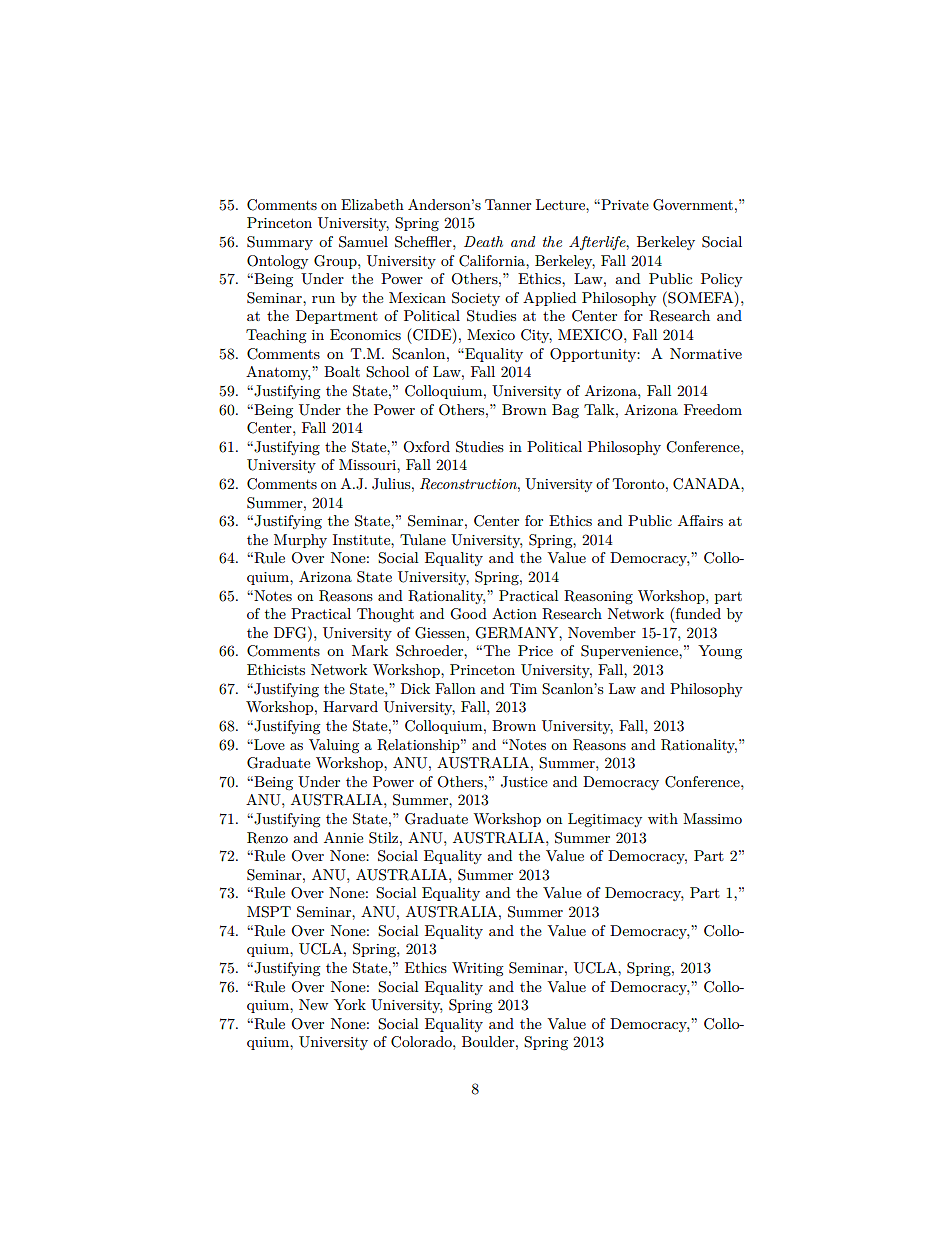 Image resolution: width=952 pixels, height=1233 pixels. What do you see at coordinates (524, 782) in the screenshot?
I see `Justice` at bounding box center [524, 782].
